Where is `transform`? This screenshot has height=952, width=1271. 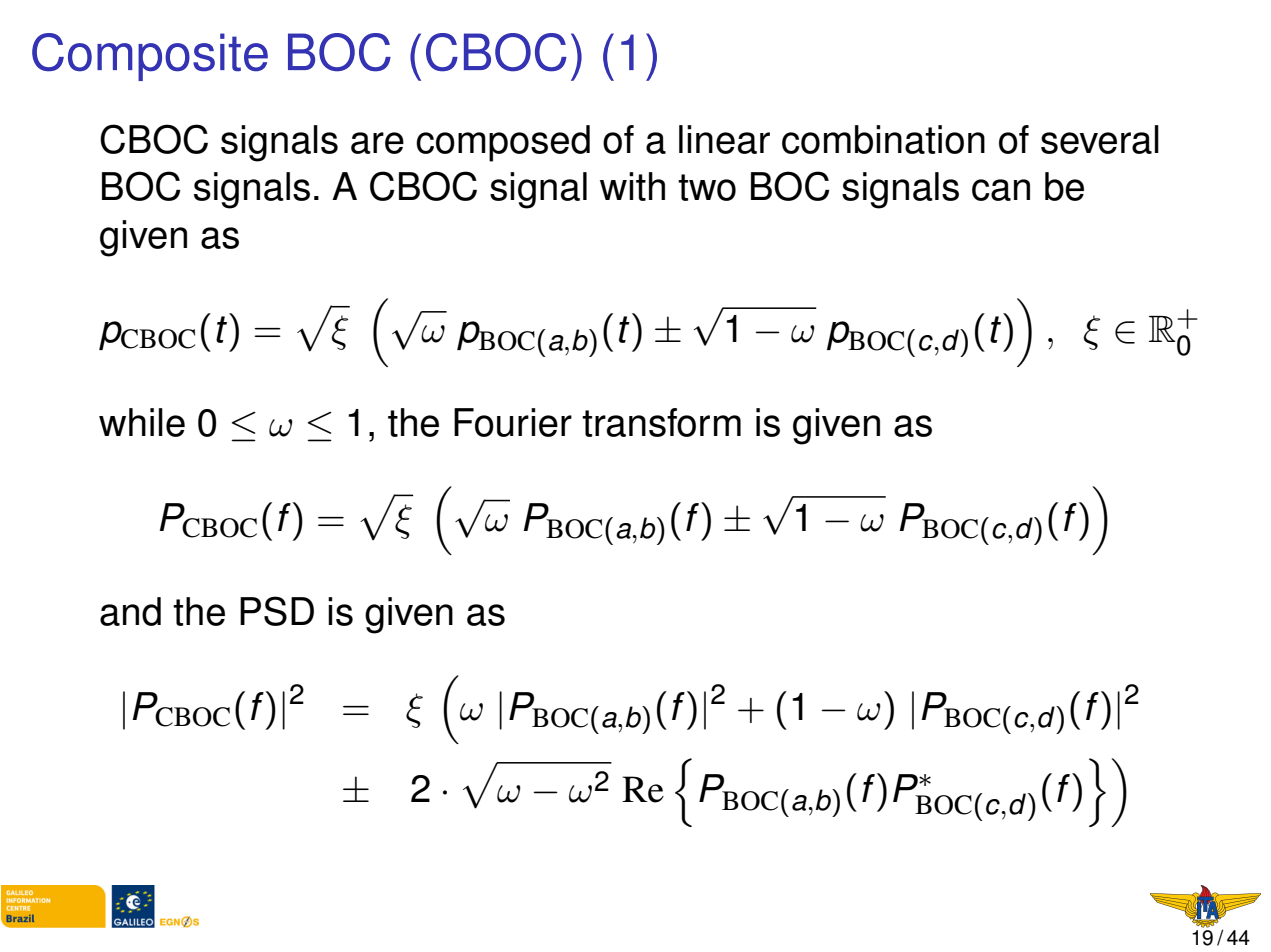
transform is located at coordinates (661, 422).
